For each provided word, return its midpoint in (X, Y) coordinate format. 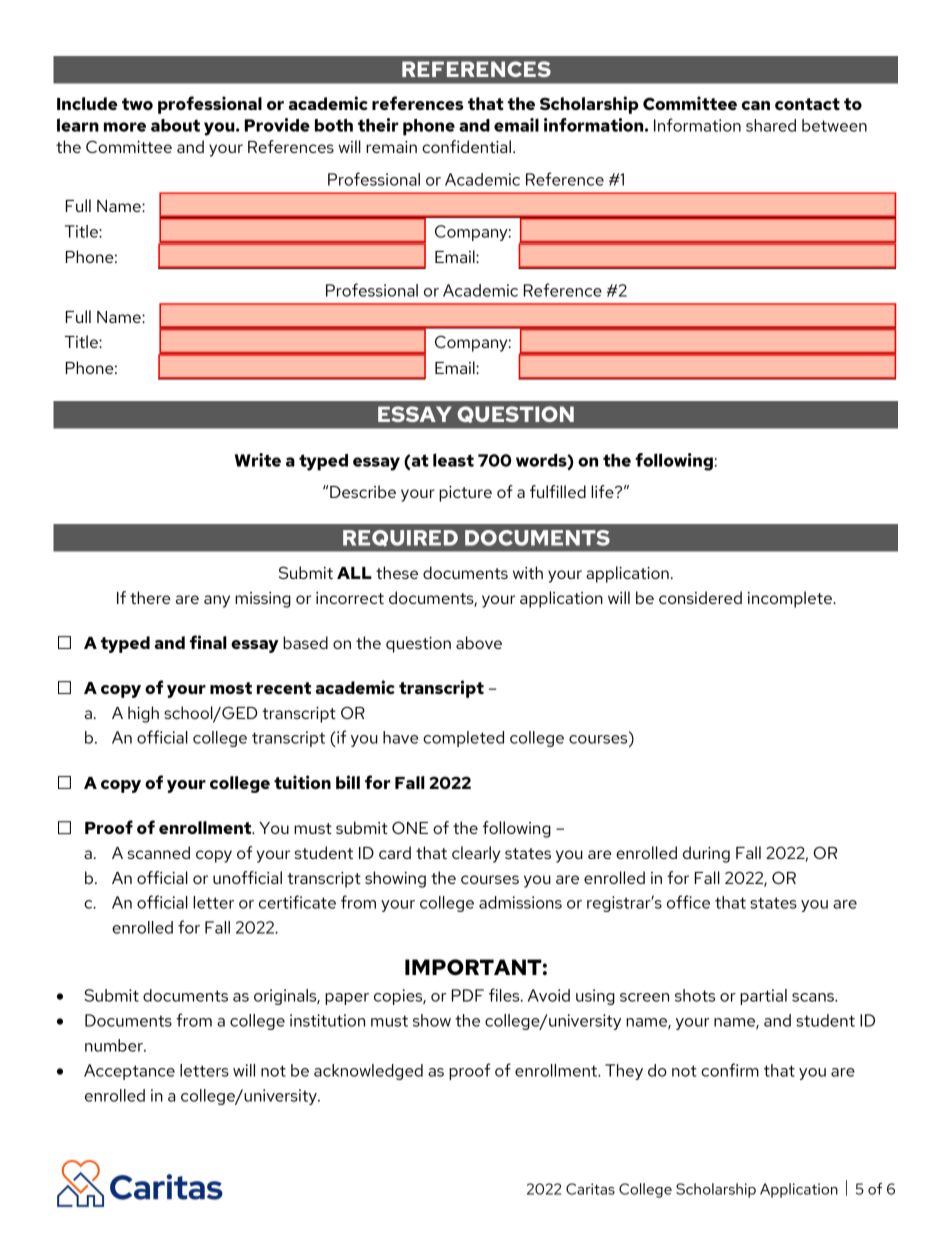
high (143, 714)
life (603, 491)
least (453, 460)
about (175, 125)
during (706, 854)
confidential (466, 146)
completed (463, 739)
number (115, 1045)
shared (771, 125)
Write (258, 460)
